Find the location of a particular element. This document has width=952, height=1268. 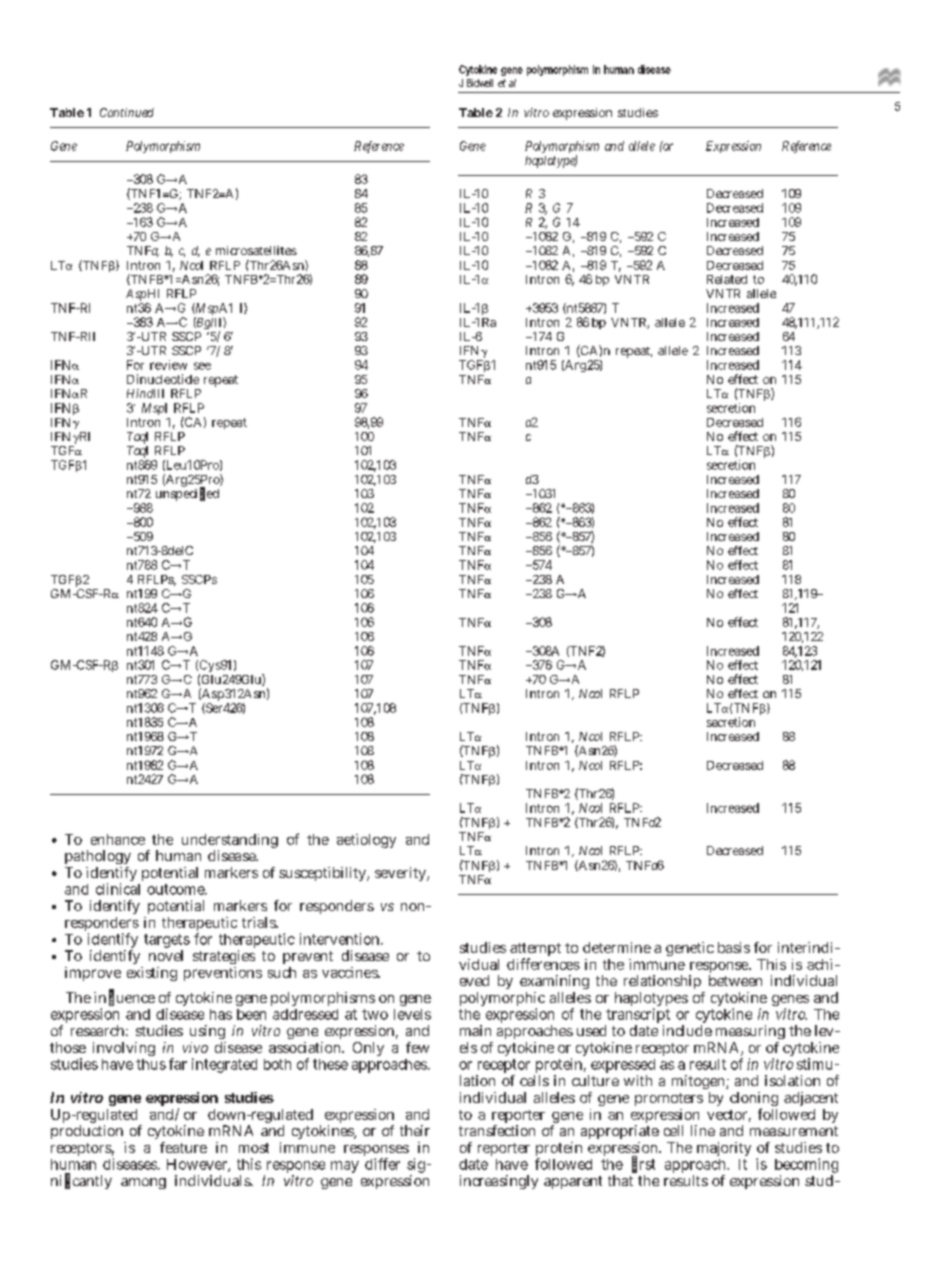

see is located at coordinates (202, 366).
